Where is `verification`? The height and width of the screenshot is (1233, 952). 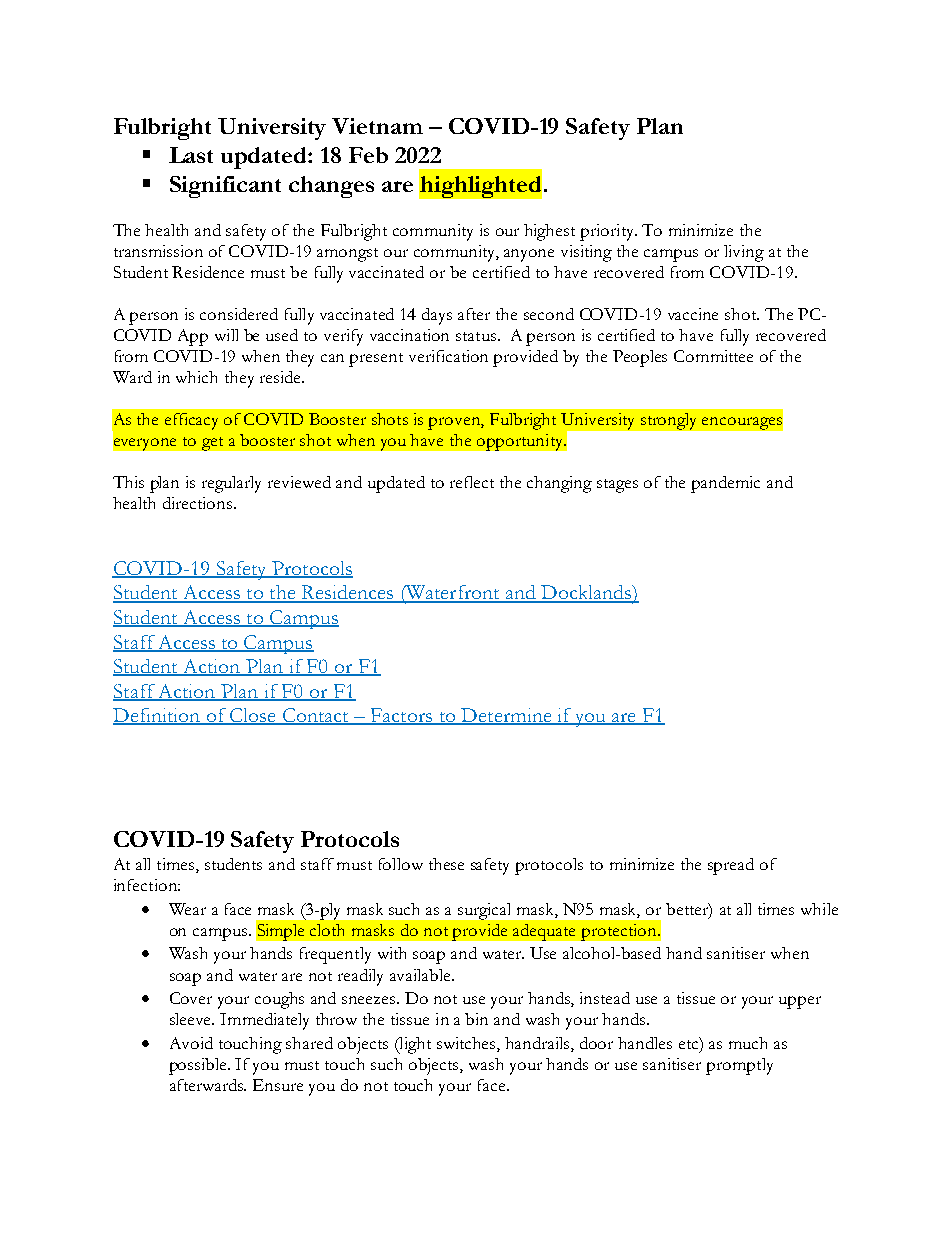 verification is located at coordinates (448, 356).
